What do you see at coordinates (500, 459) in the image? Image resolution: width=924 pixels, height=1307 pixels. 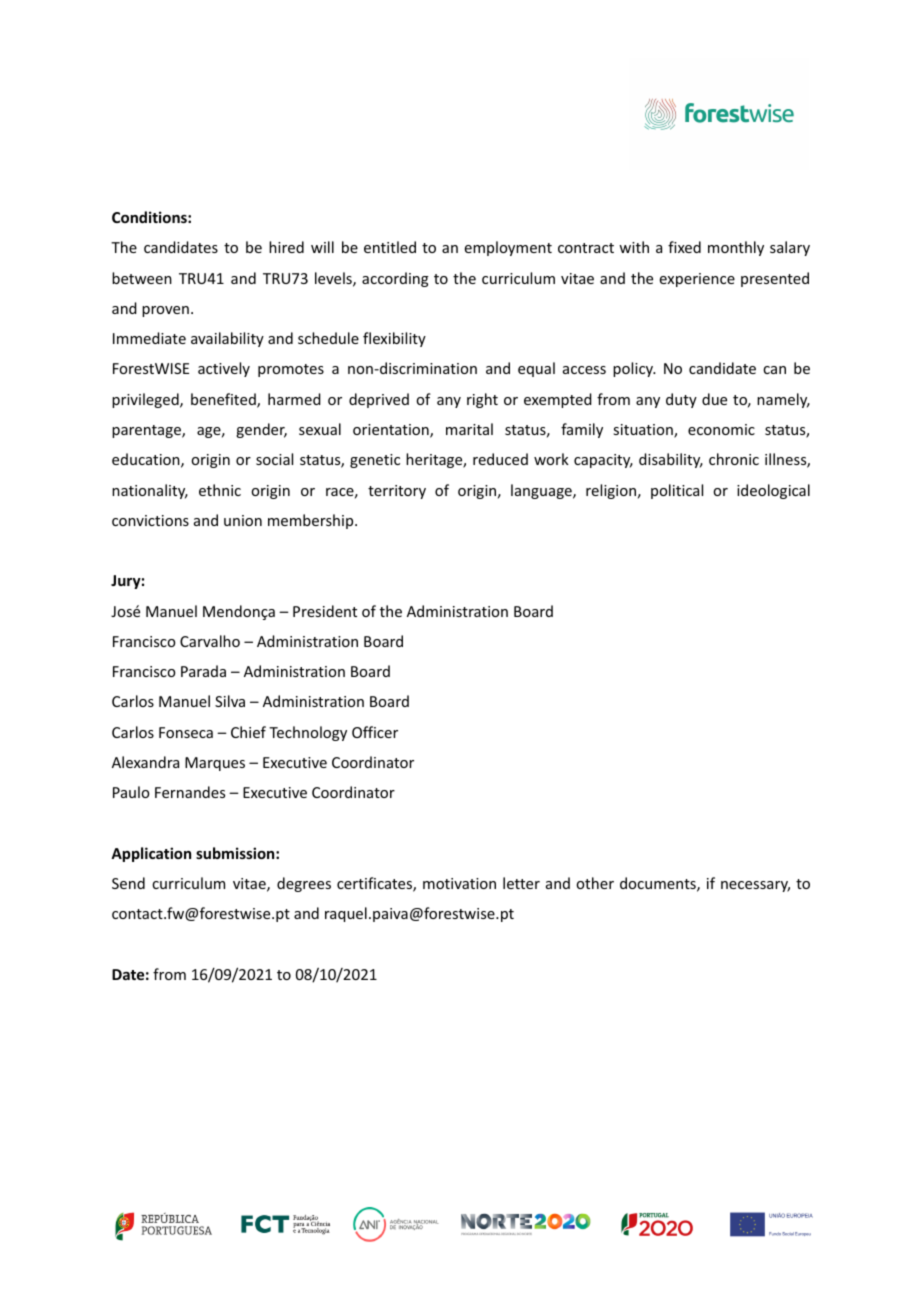 I see `reduced` at bounding box center [500, 459].
